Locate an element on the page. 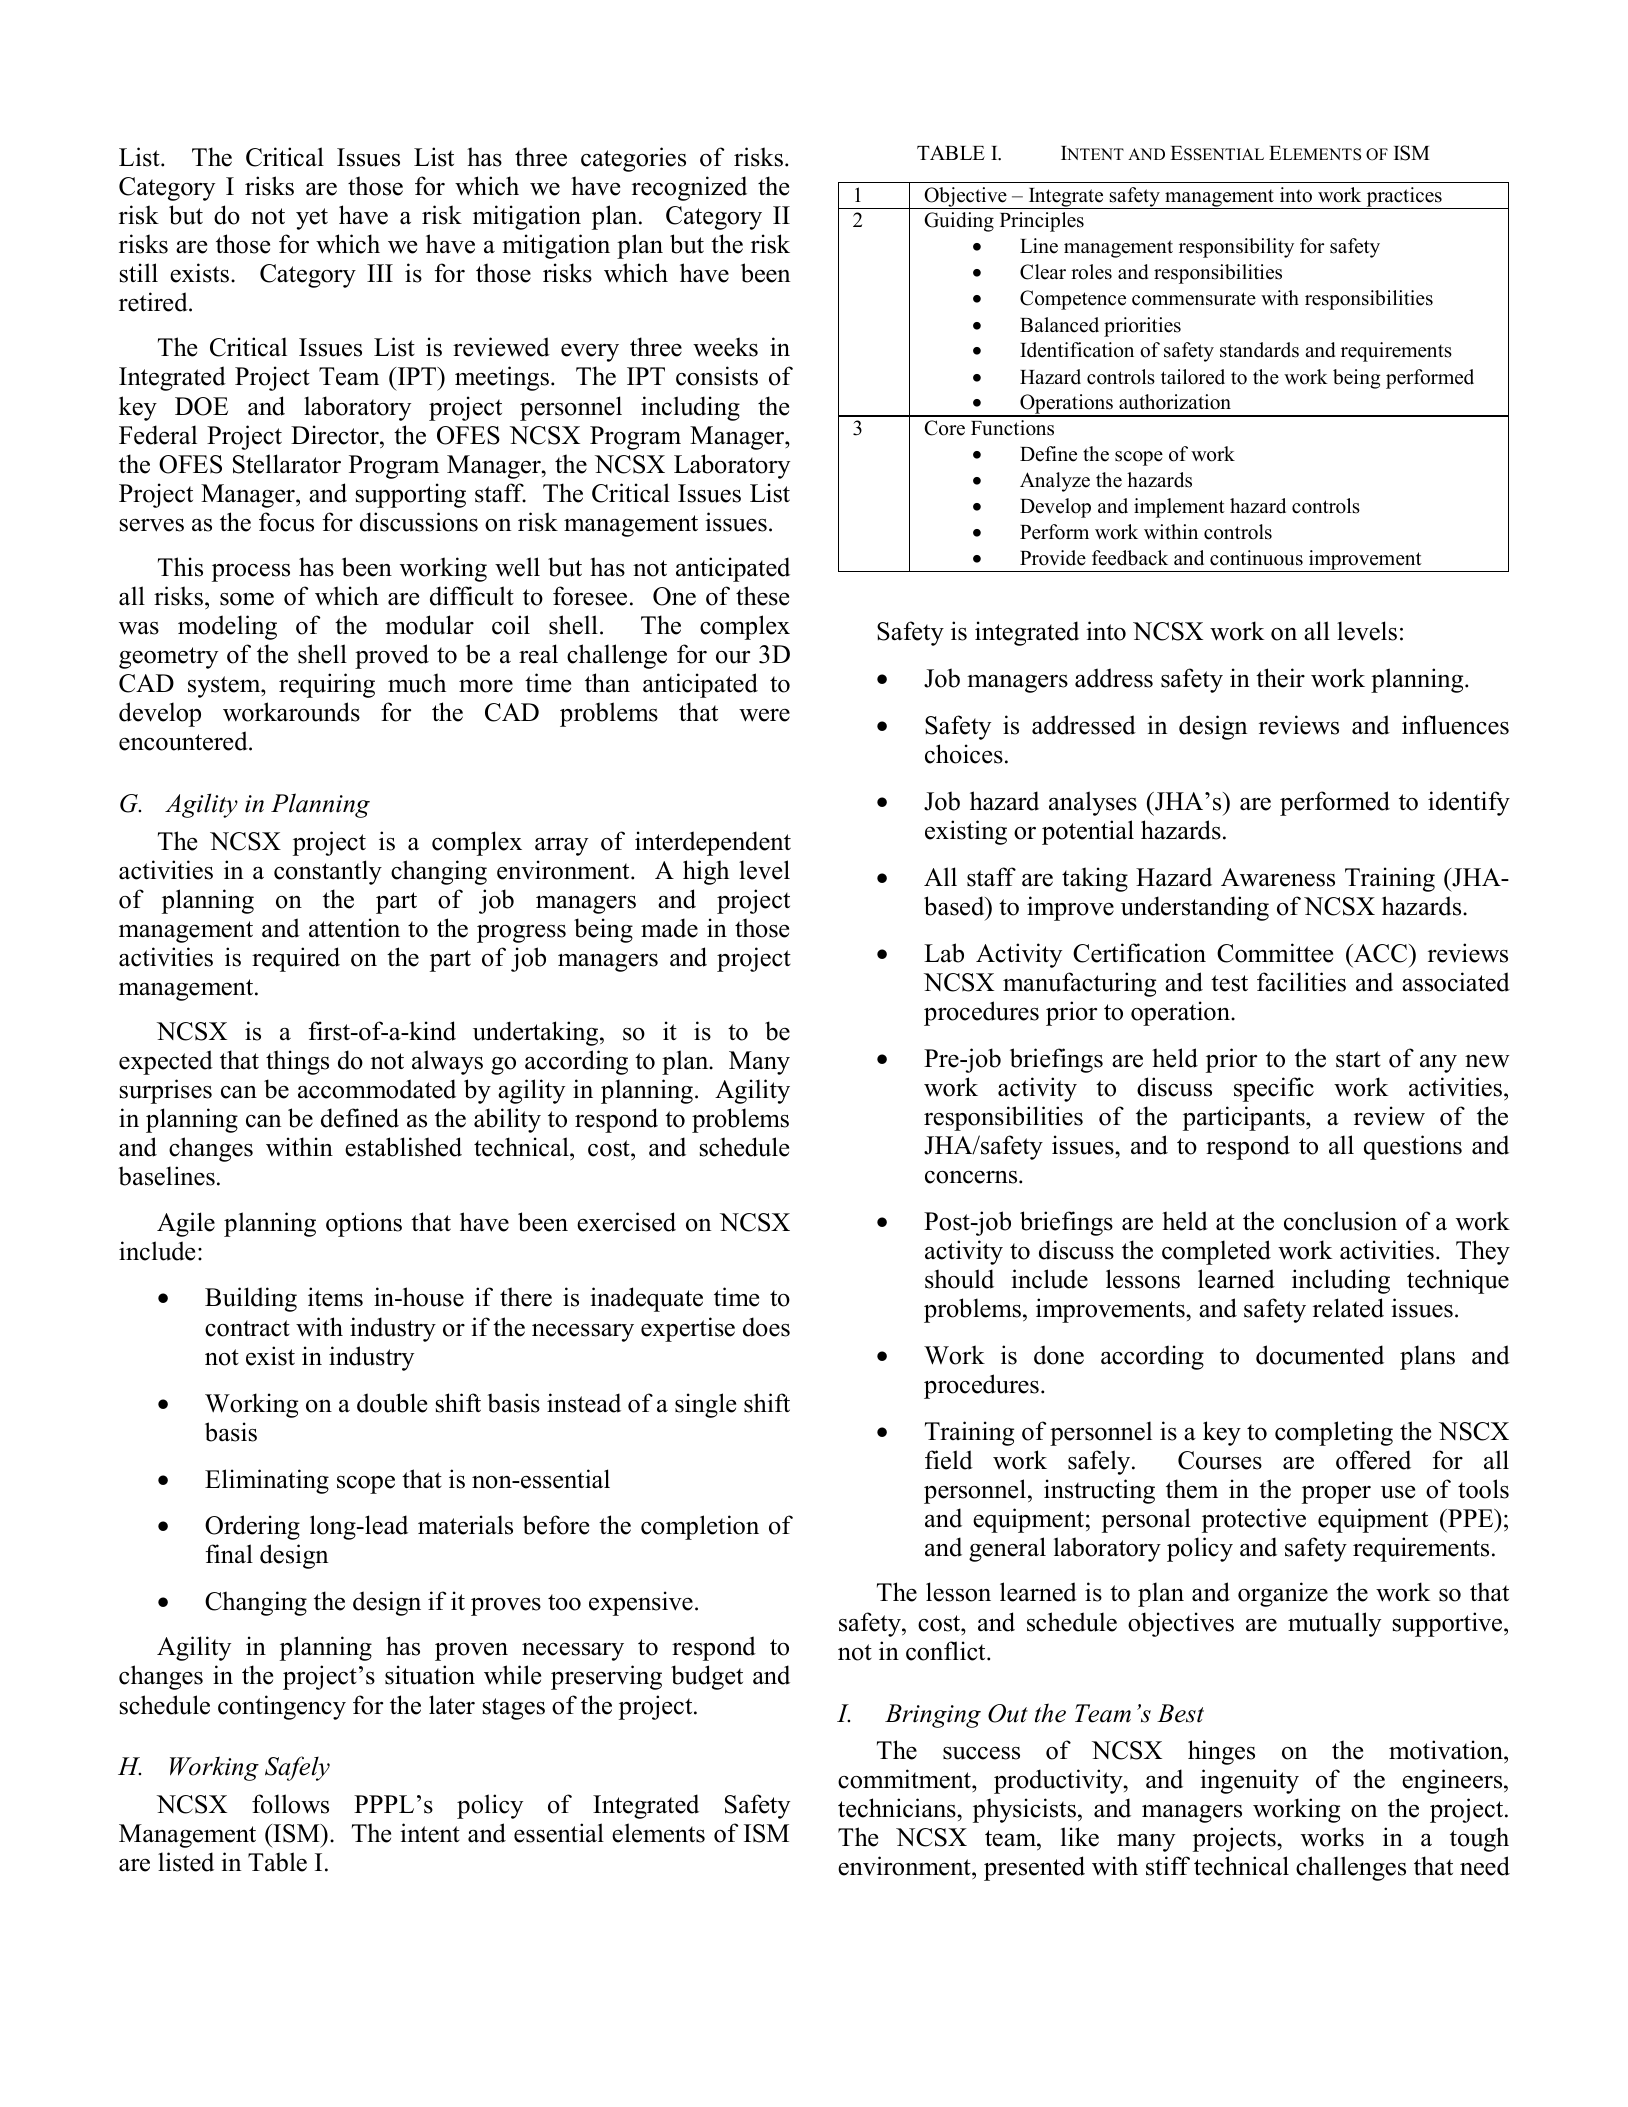  made is located at coordinates (669, 928).
